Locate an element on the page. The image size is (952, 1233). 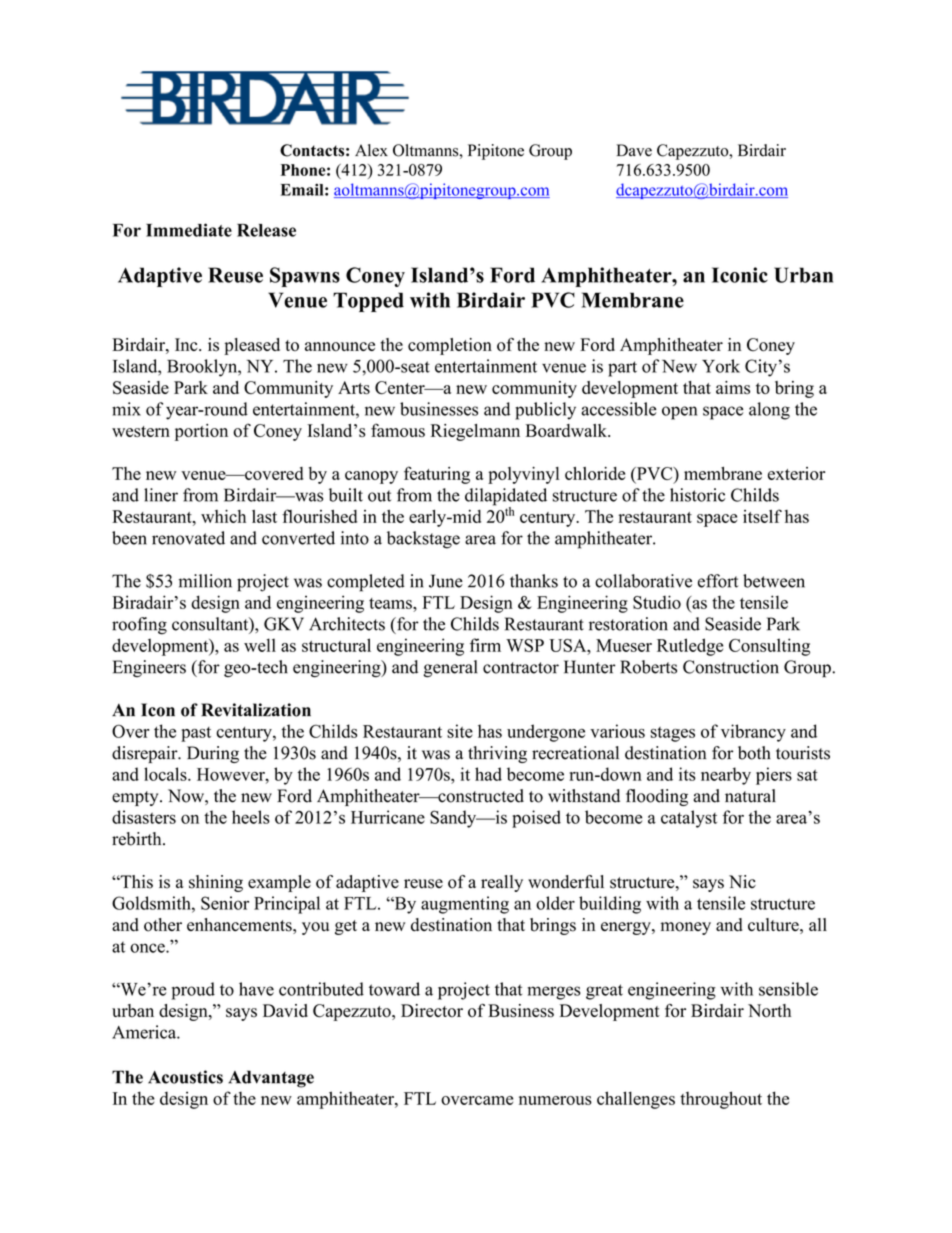
Director is located at coordinates (432, 1010).
